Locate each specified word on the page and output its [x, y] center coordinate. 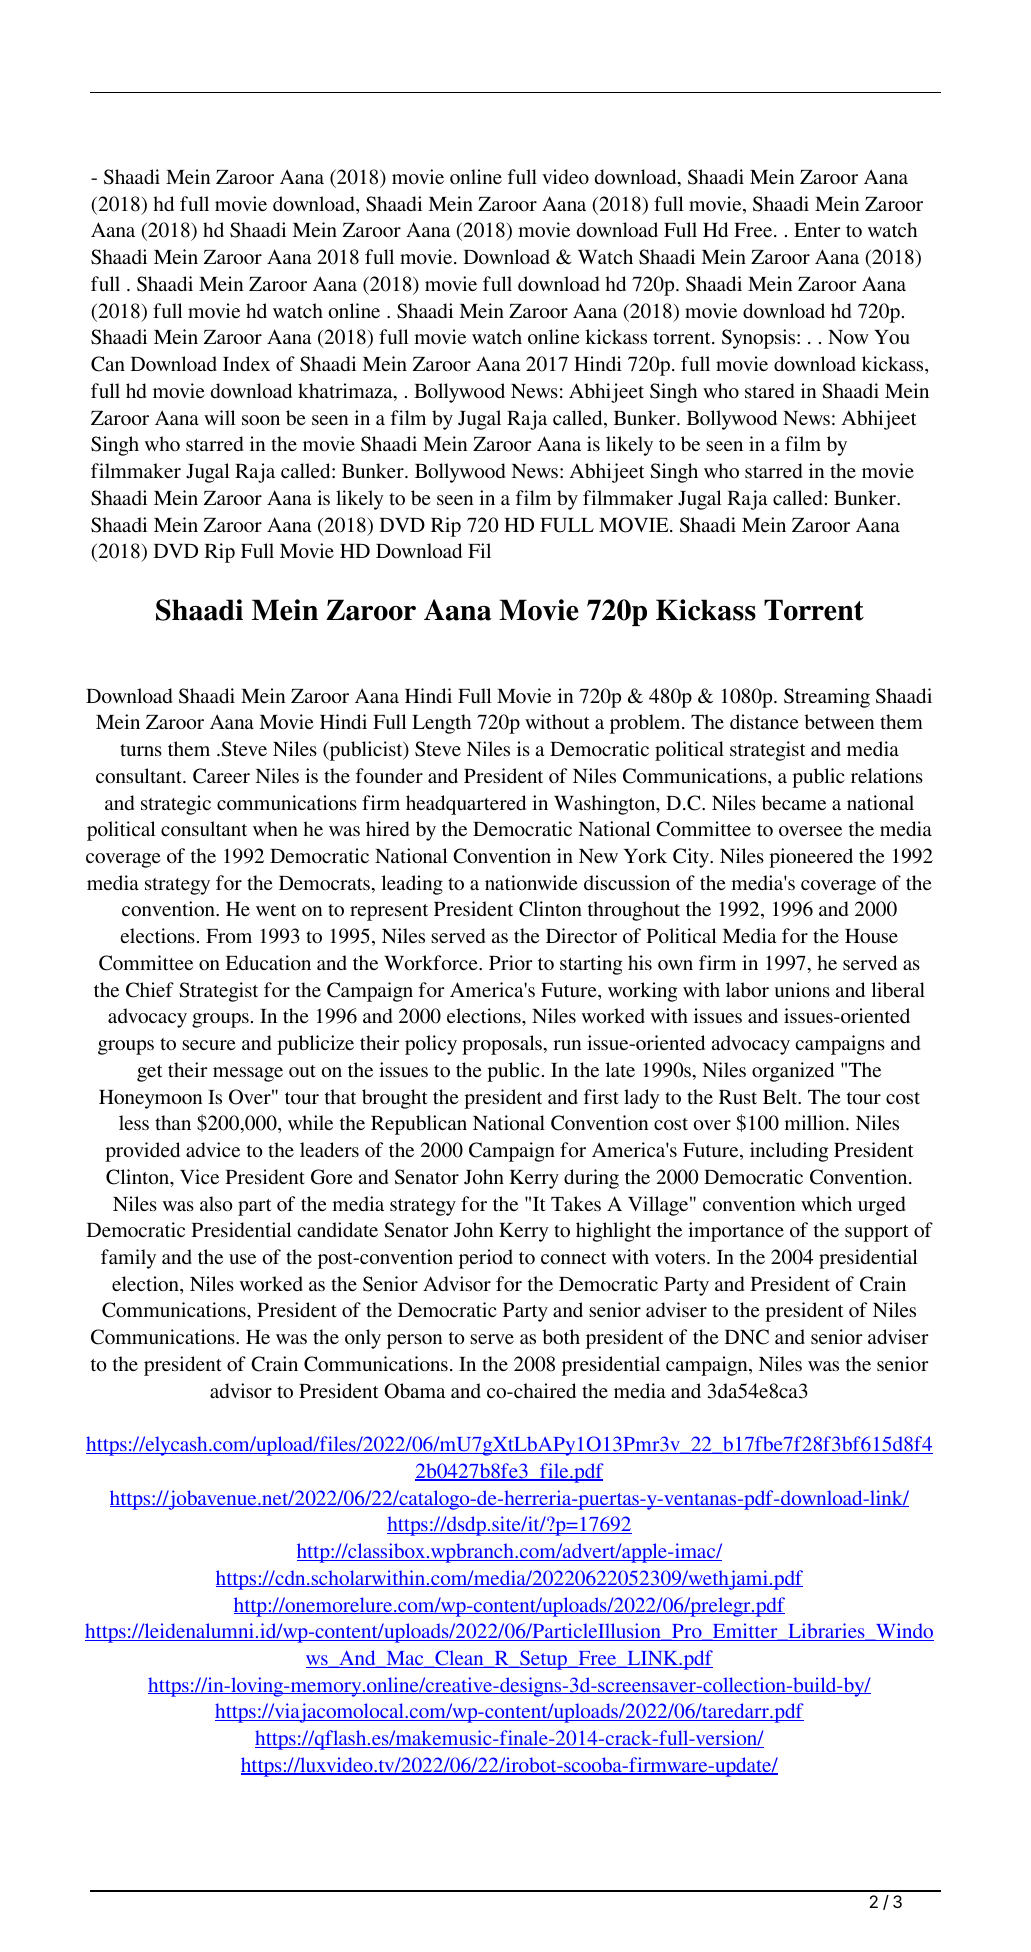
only [363, 1339]
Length [441, 724]
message [248, 1074]
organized [793, 1072]
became [794, 802]
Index [246, 363]
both [561, 1336]
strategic [176, 805]
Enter [817, 230]
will [219, 417]
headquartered [466, 805]
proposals [502, 1045]
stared [769, 390]
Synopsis [760, 339]
